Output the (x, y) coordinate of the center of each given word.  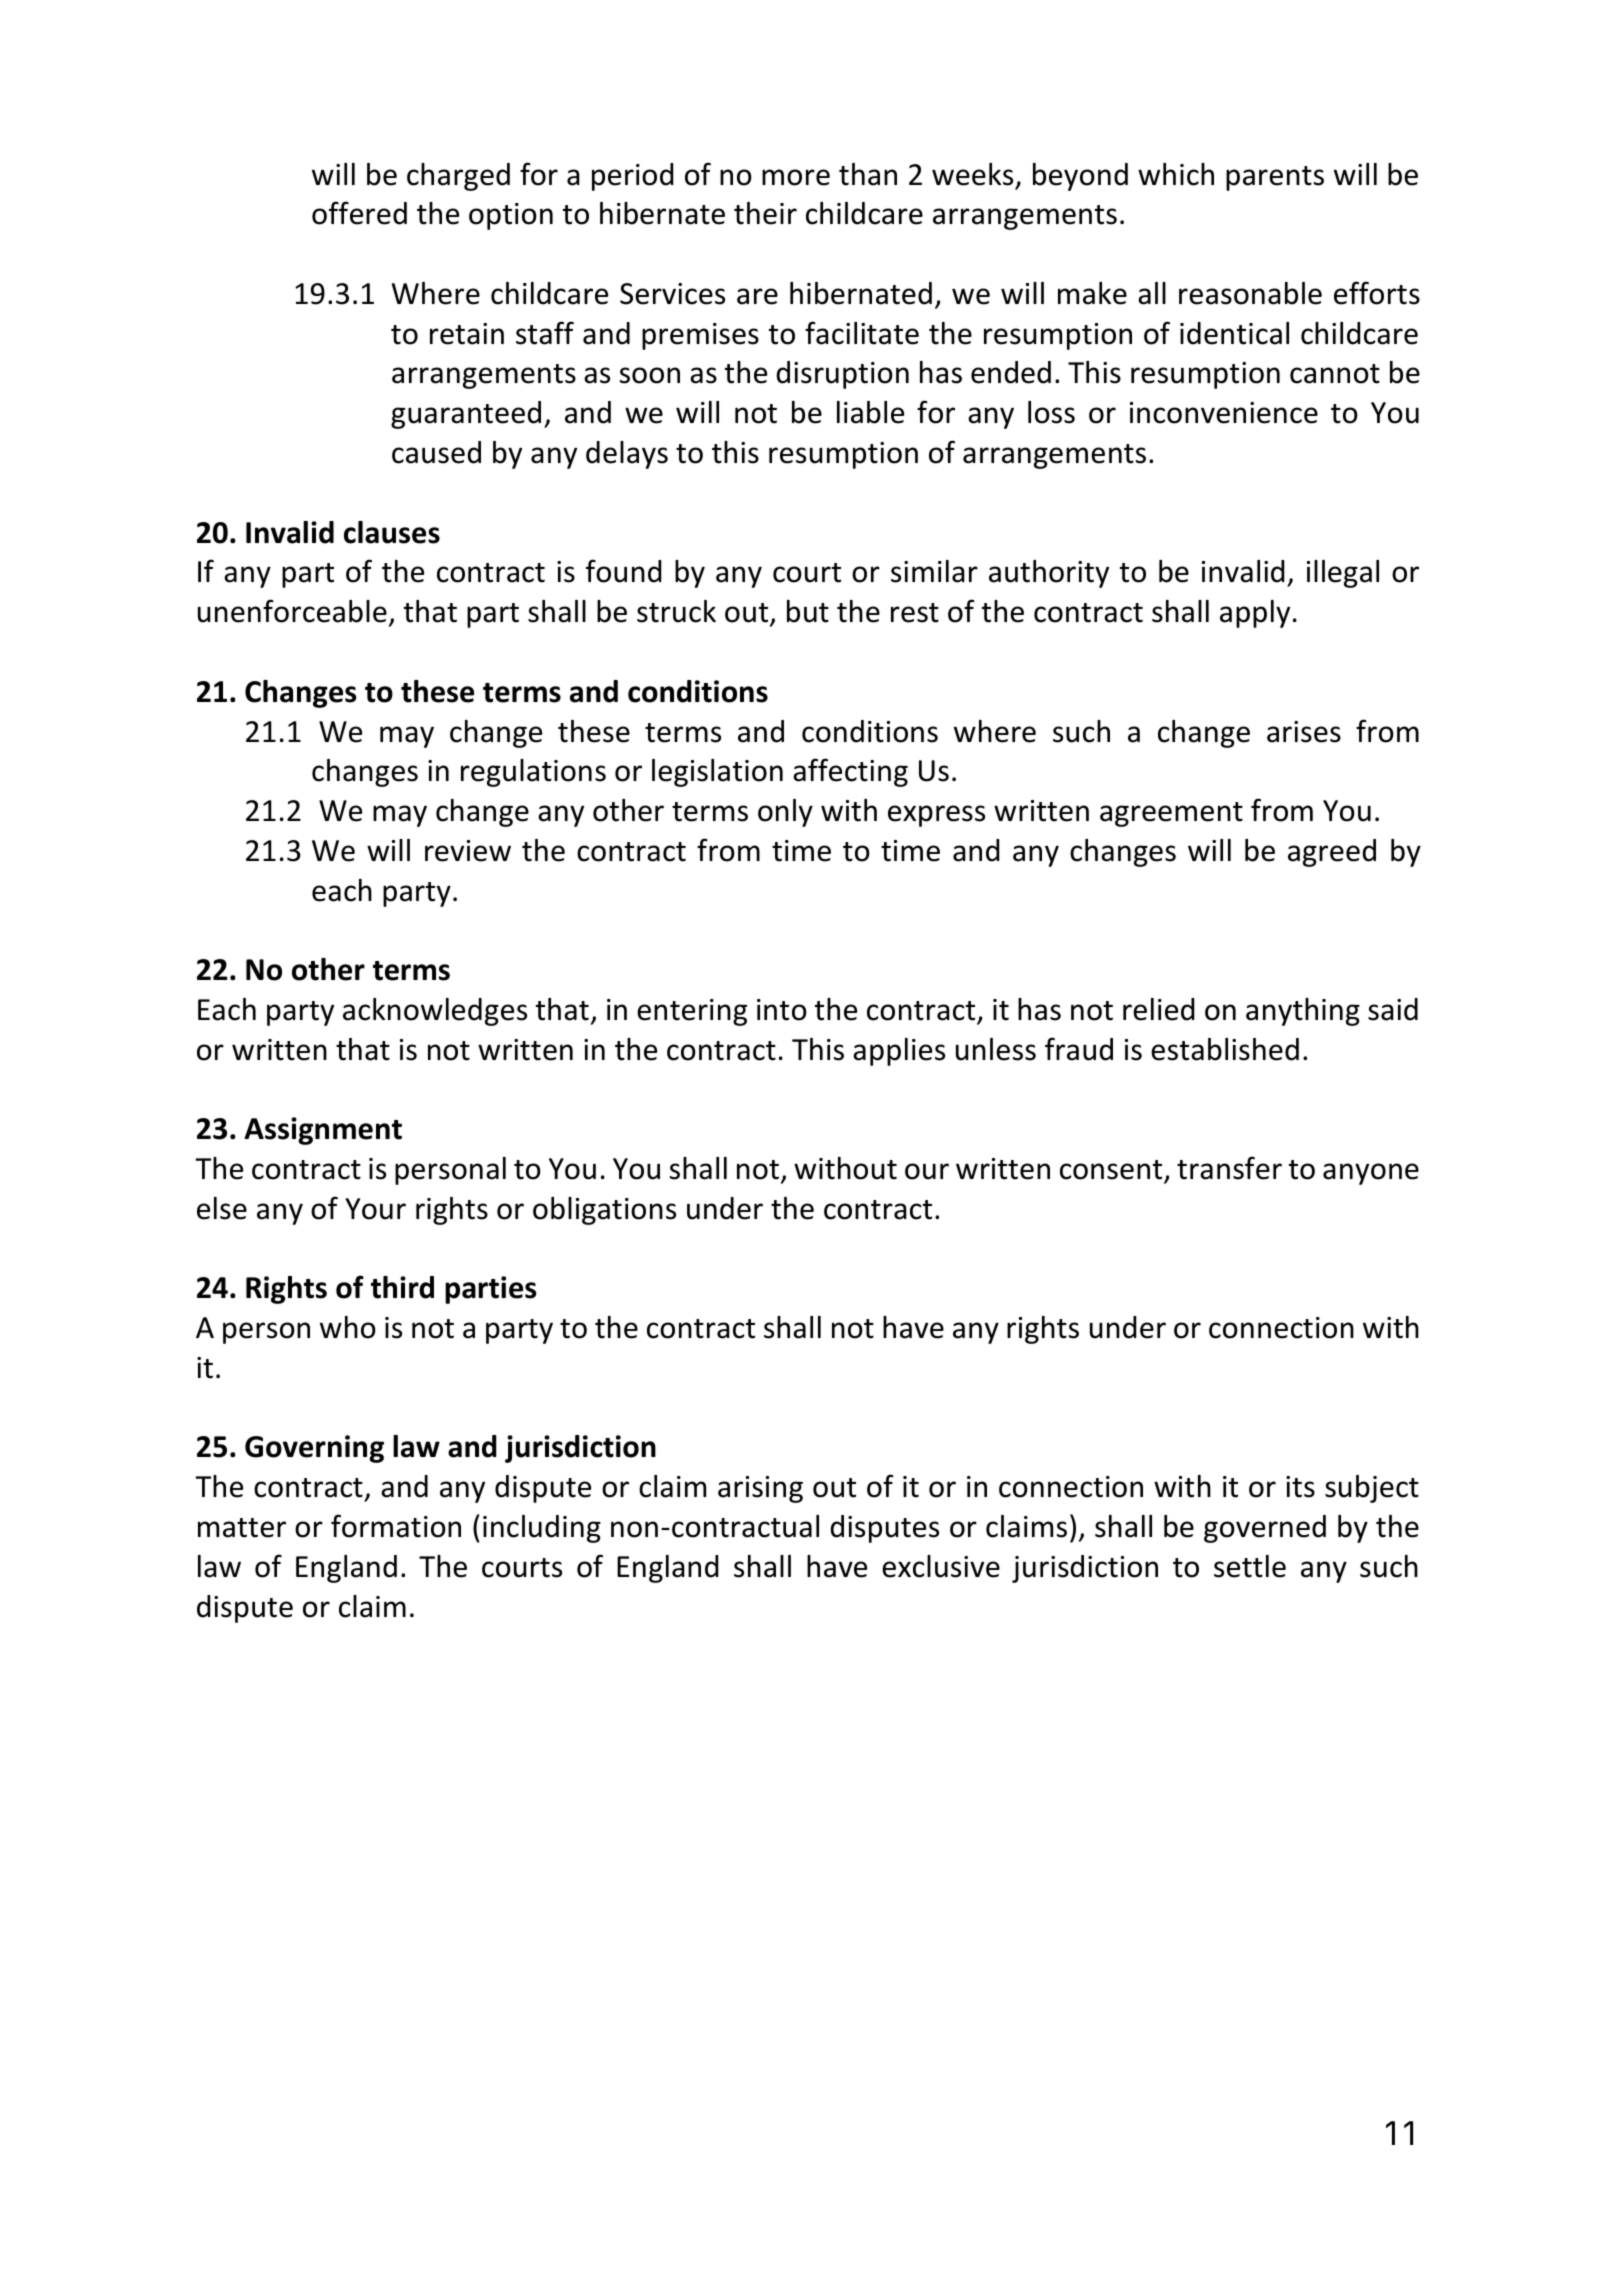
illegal (1343, 574)
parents (1275, 178)
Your (375, 1209)
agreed (1332, 853)
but (808, 611)
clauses (392, 532)
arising (760, 1489)
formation (396, 1526)
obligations (604, 1211)
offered (359, 213)
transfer (1229, 1168)
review (468, 851)
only (785, 813)
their (765, 213)
